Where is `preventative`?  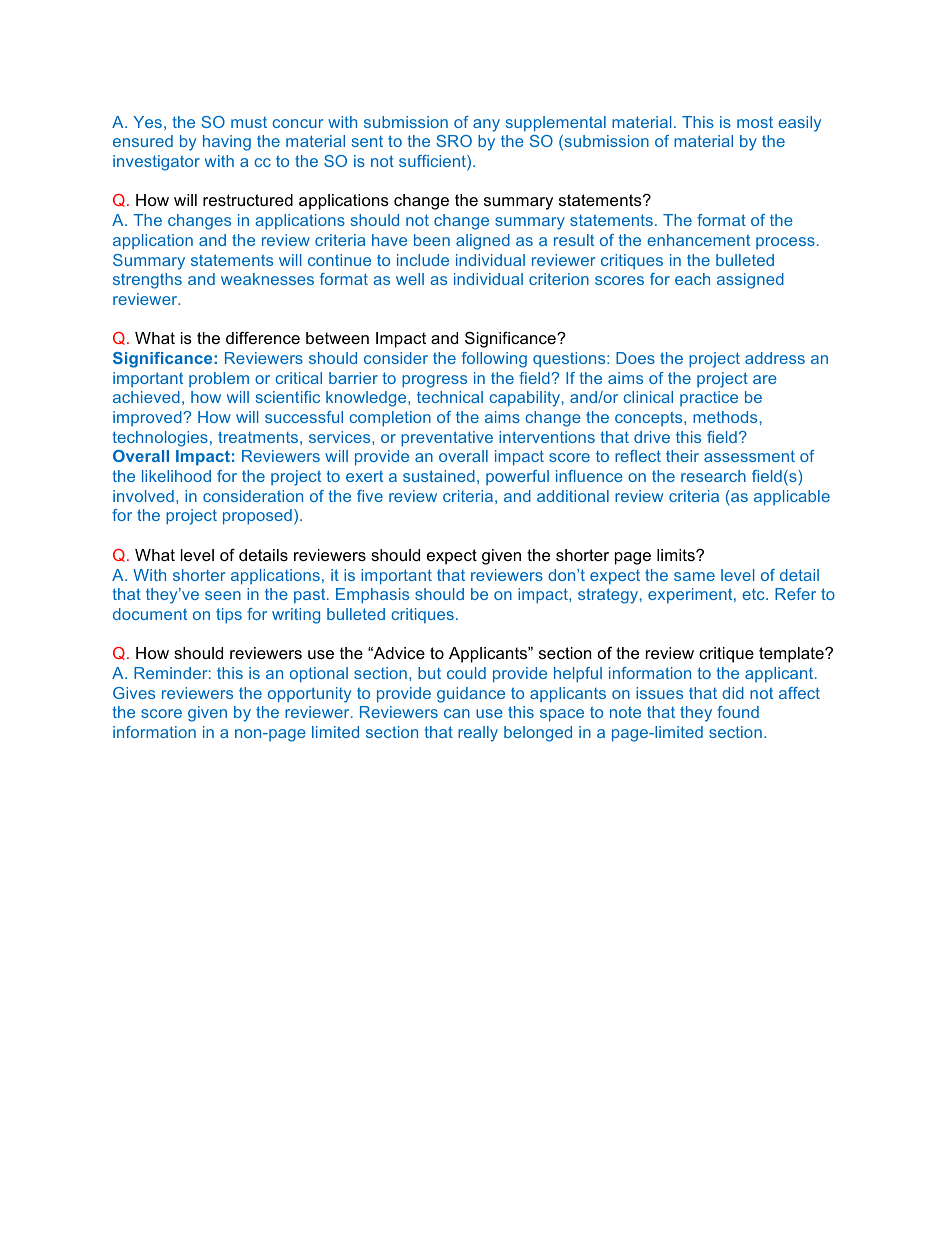 preventative is located at coordinates (447, 439).
